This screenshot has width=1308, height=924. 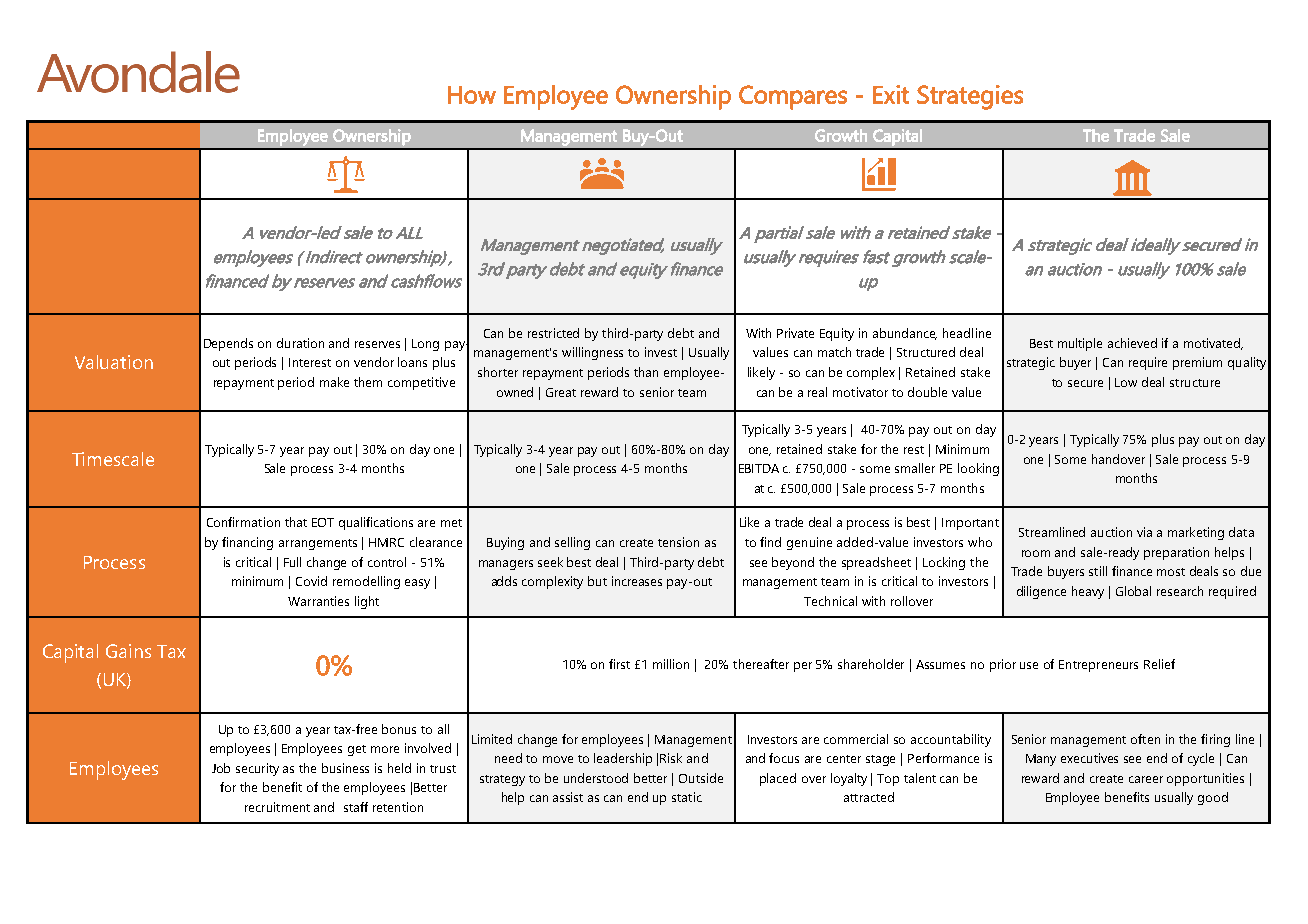 I want to click on Outside, so click(x=701, y=778).
